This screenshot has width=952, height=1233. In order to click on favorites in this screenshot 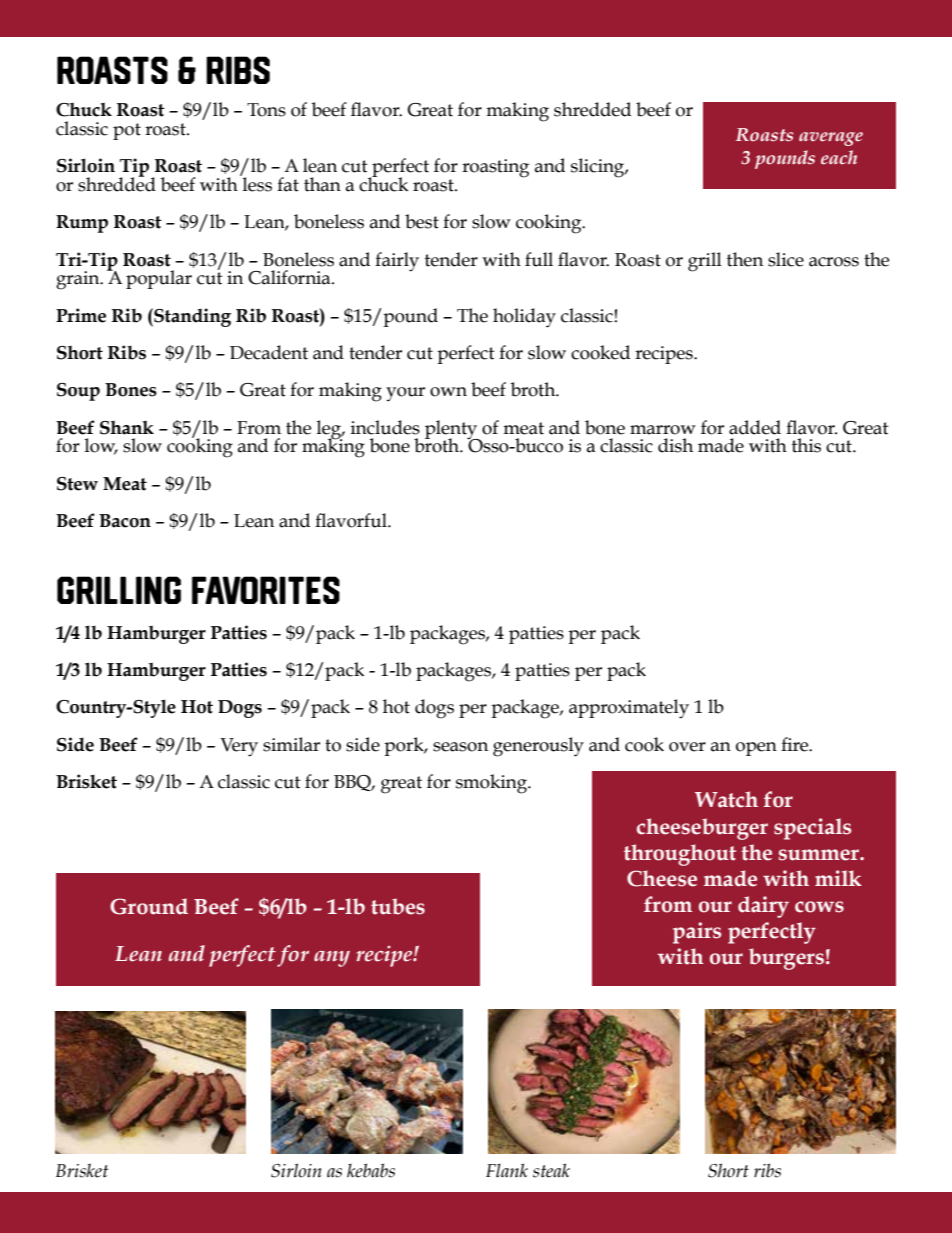, I will do `click(266, 590)`.
